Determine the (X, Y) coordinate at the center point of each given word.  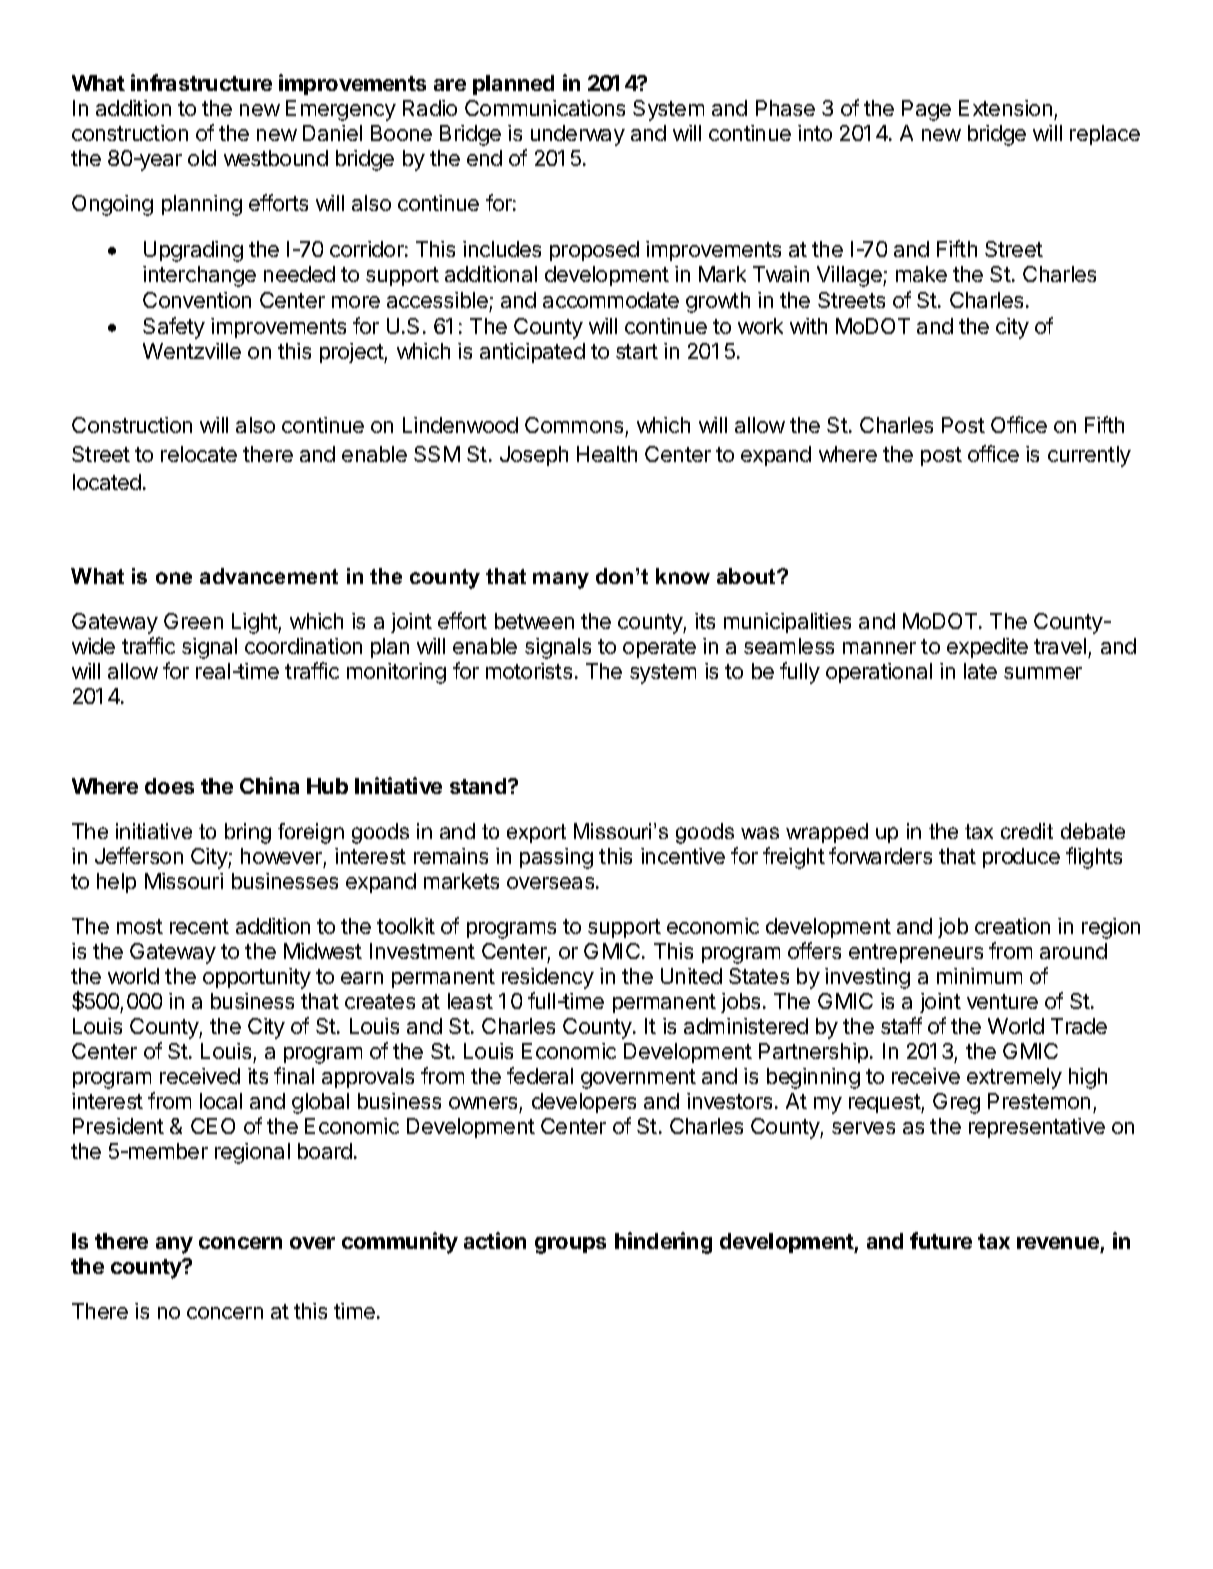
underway (578, 135)
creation (1012, 926)
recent (199, 926)
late (980, 671)
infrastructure (201, 82)
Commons (574, 425)
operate (659, 648)
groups (570, 1245)
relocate (199, 454)
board (325, 1151)
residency (548, 978)
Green (193, 621)
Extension (1005, 108)
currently (1089, 456)
